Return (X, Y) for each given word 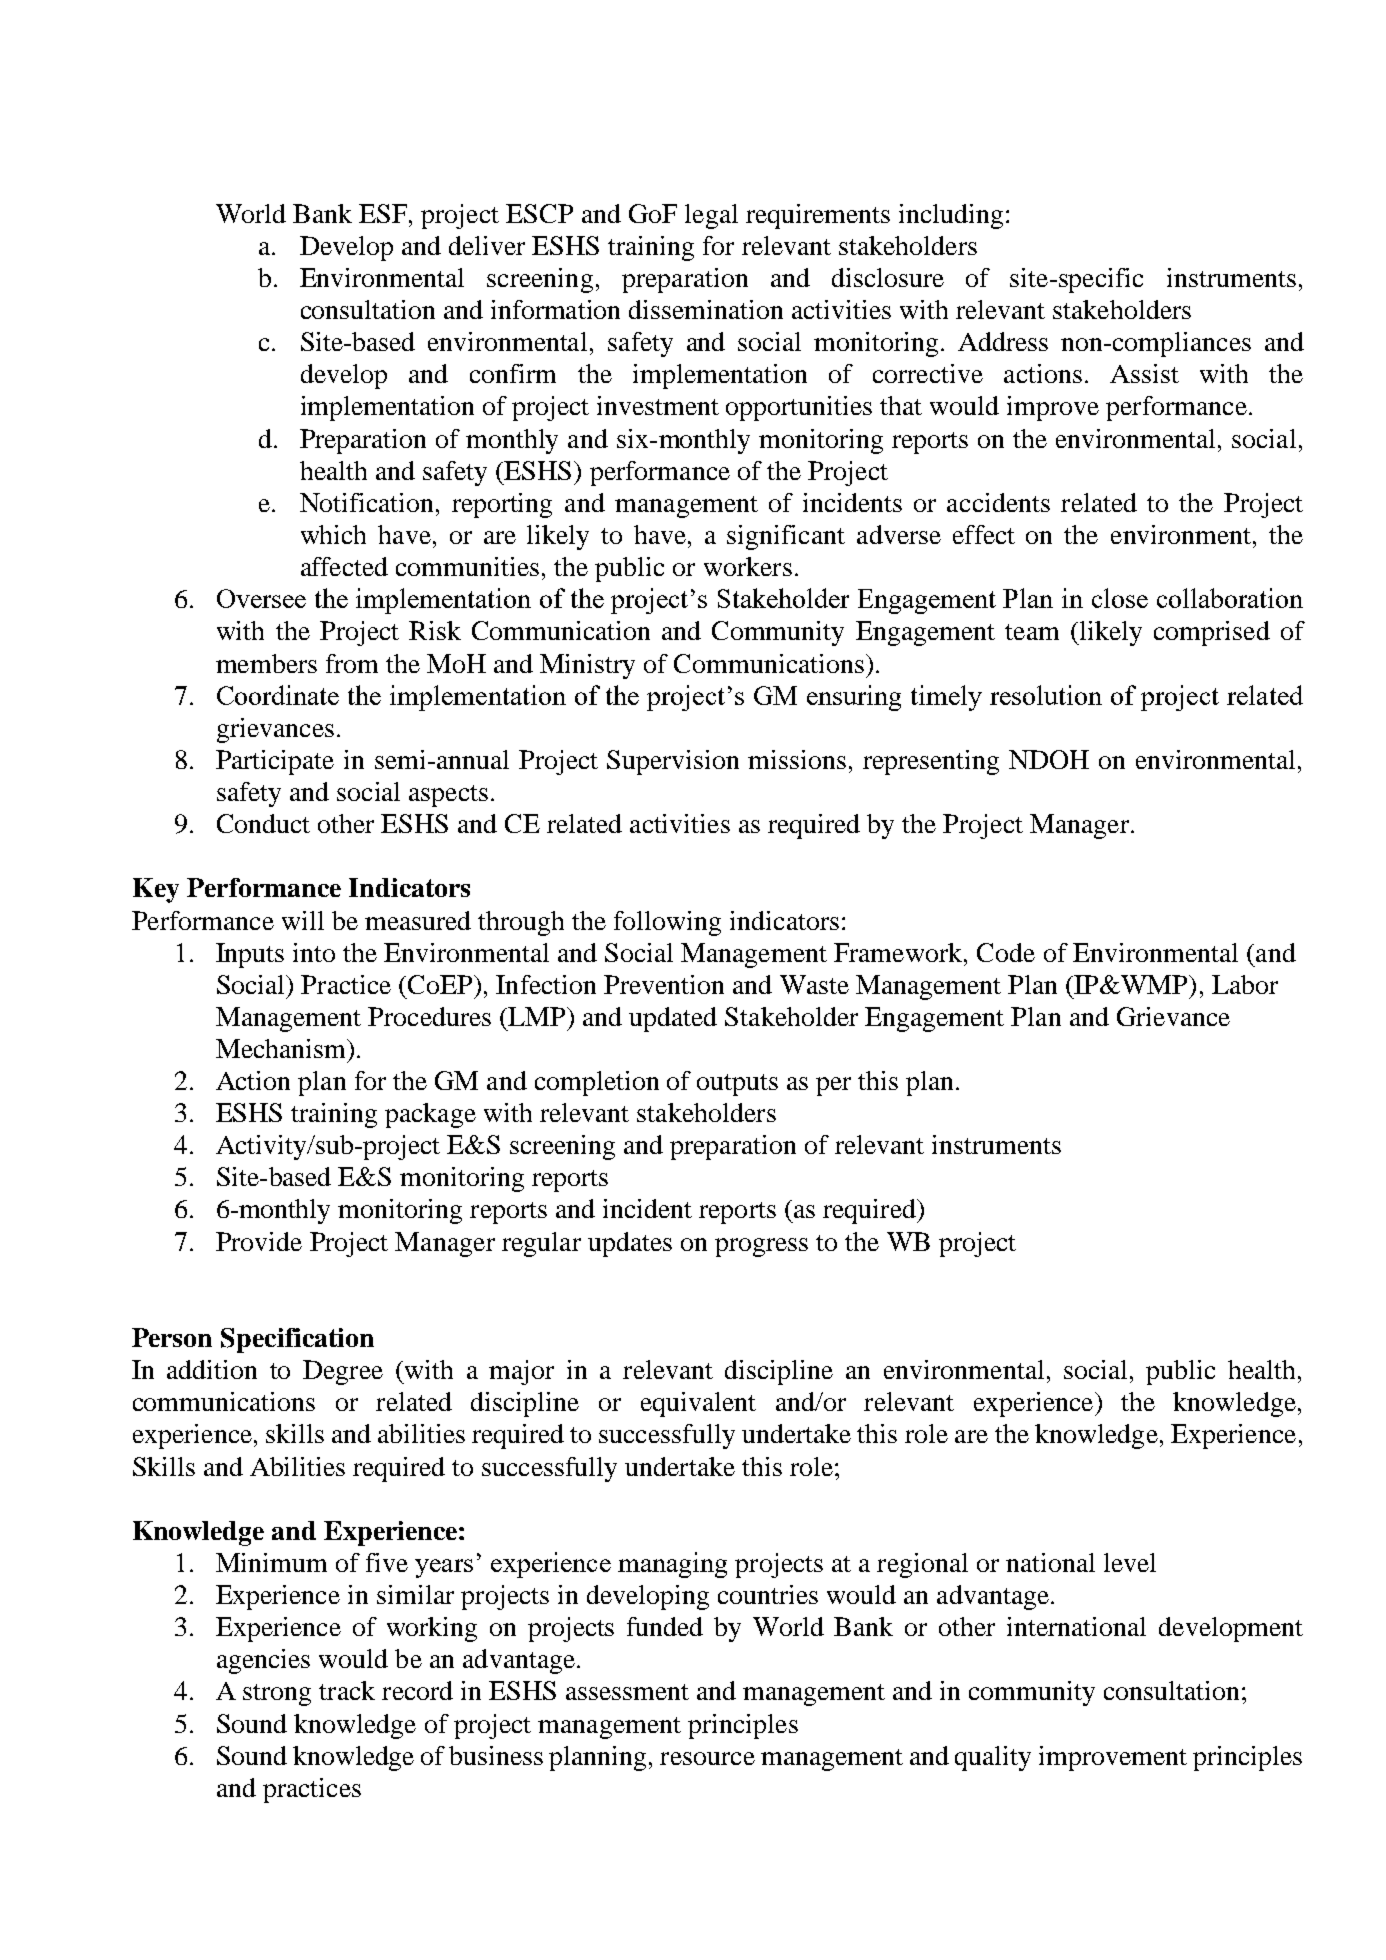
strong (277, 1695)
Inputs (250, 955)
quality (993, 1758)
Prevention (664, 984)
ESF (384, 213)
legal (711, 216)
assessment (627, 1692)
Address (1003, 341)
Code (1006, 952)
